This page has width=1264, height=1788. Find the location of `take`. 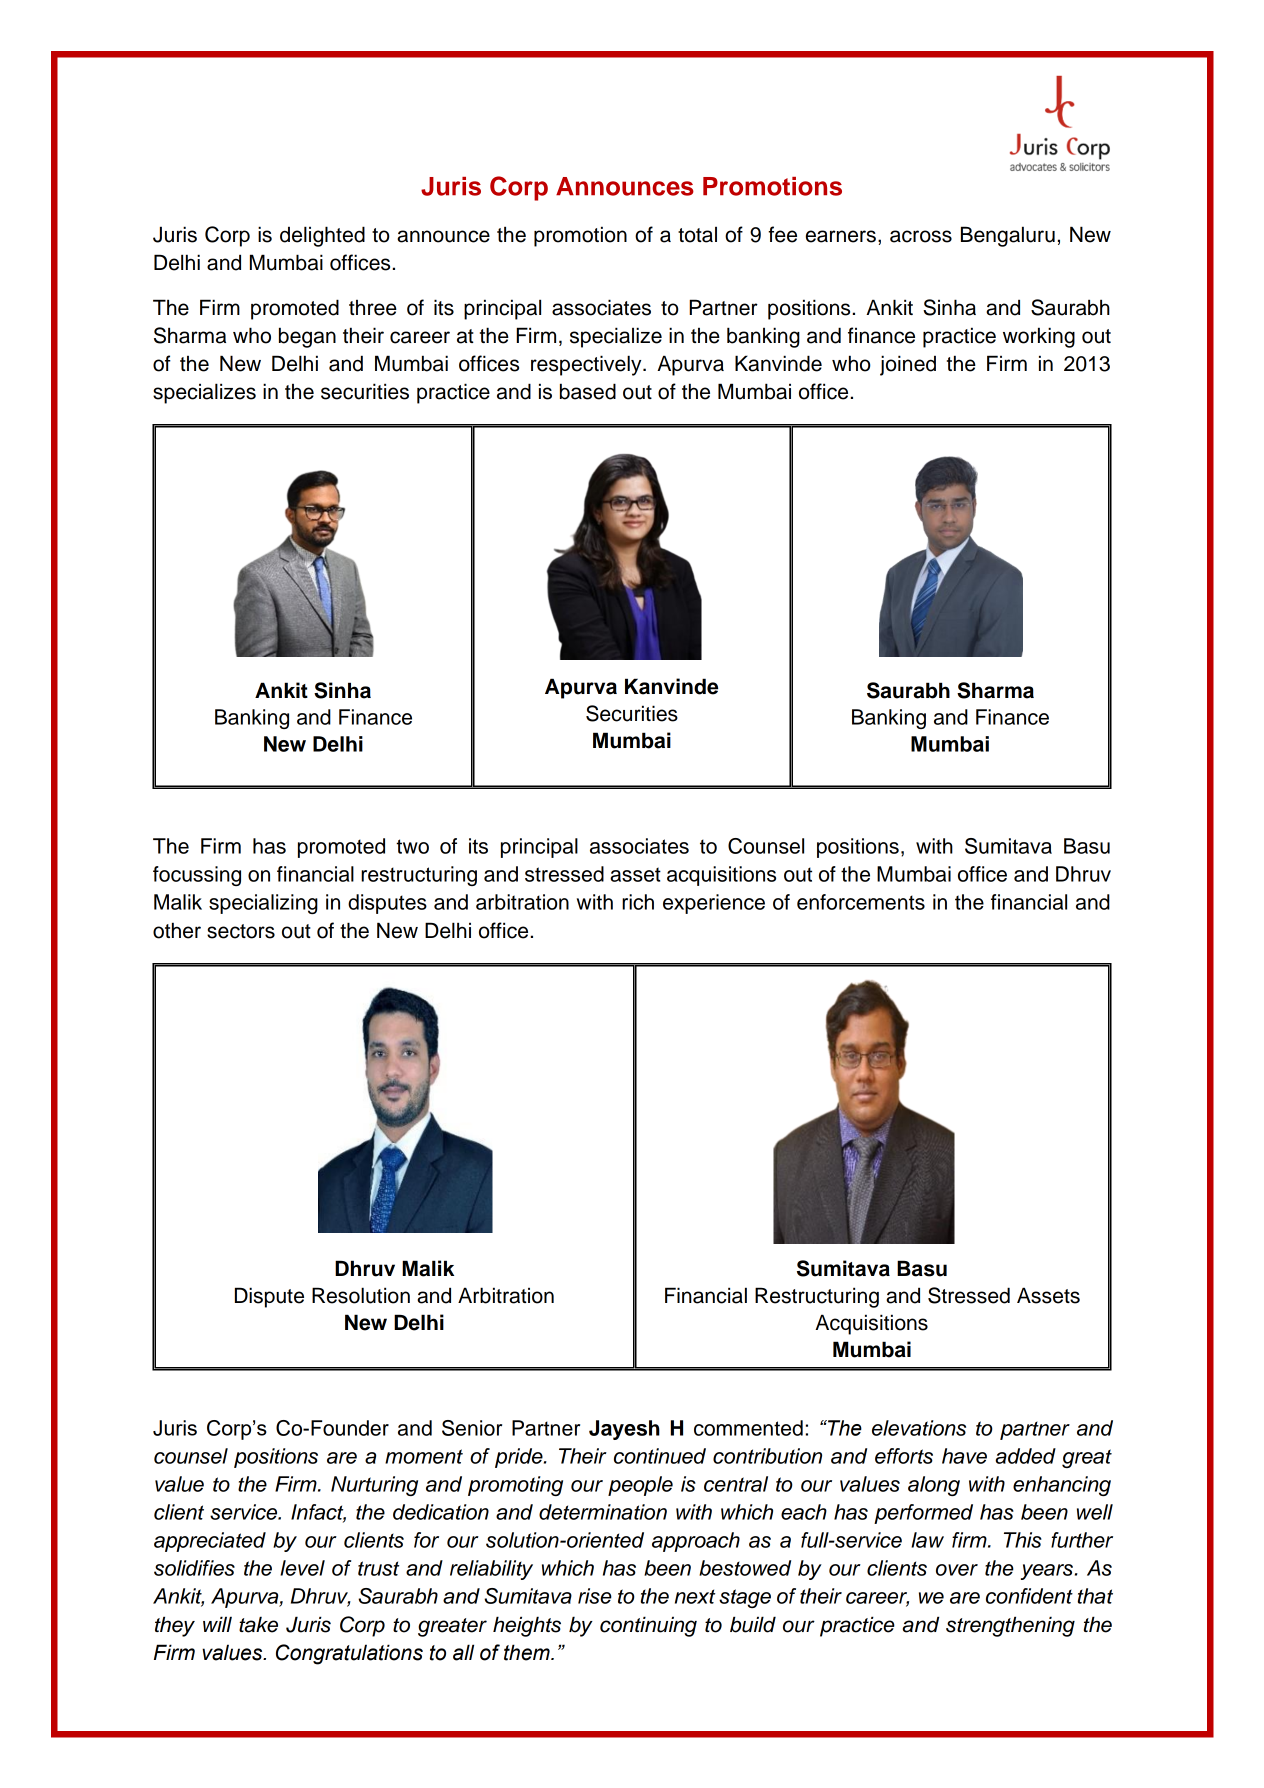

take is located at coordinates (258, 1624).
